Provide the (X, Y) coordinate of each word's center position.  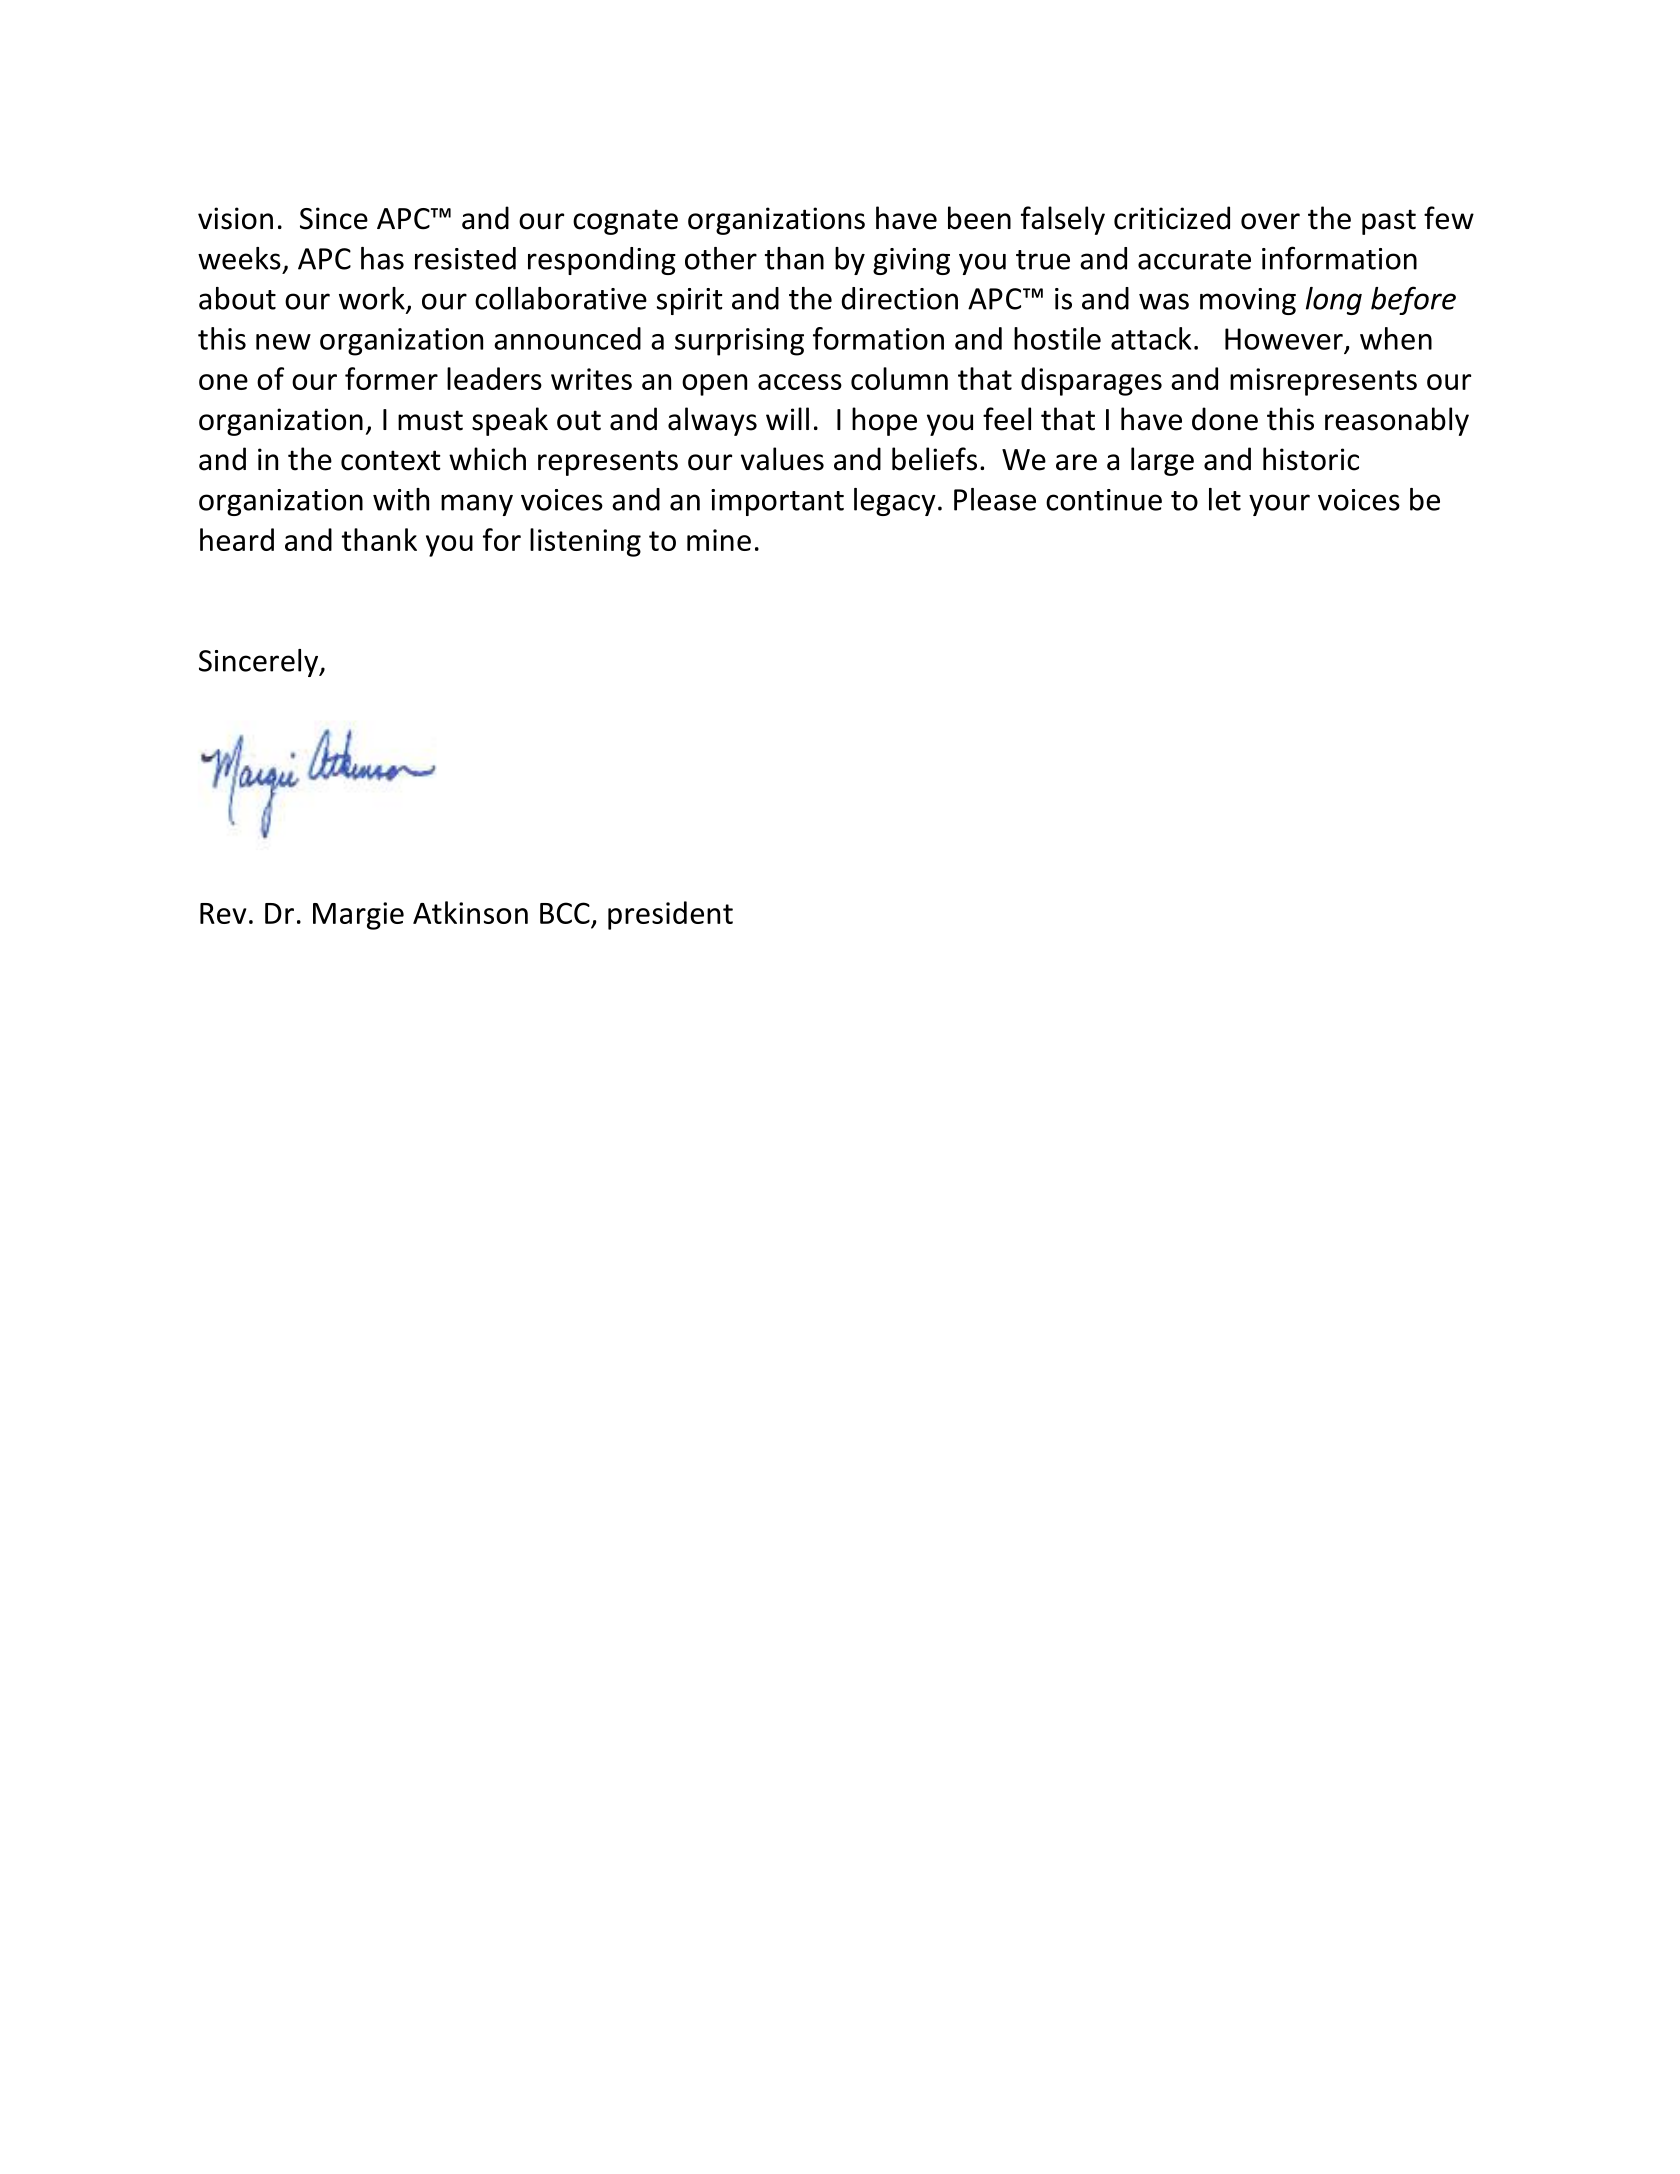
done (1225, 419)
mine (719, 540)
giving (911, 261)
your (1279, 505)
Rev (223, 913)
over (1270, 221)
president (670, 915)
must (430, 420)
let (1225, 499)
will (787, 418)
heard (237, 539)
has (382, 258)
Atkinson (470, 912)
